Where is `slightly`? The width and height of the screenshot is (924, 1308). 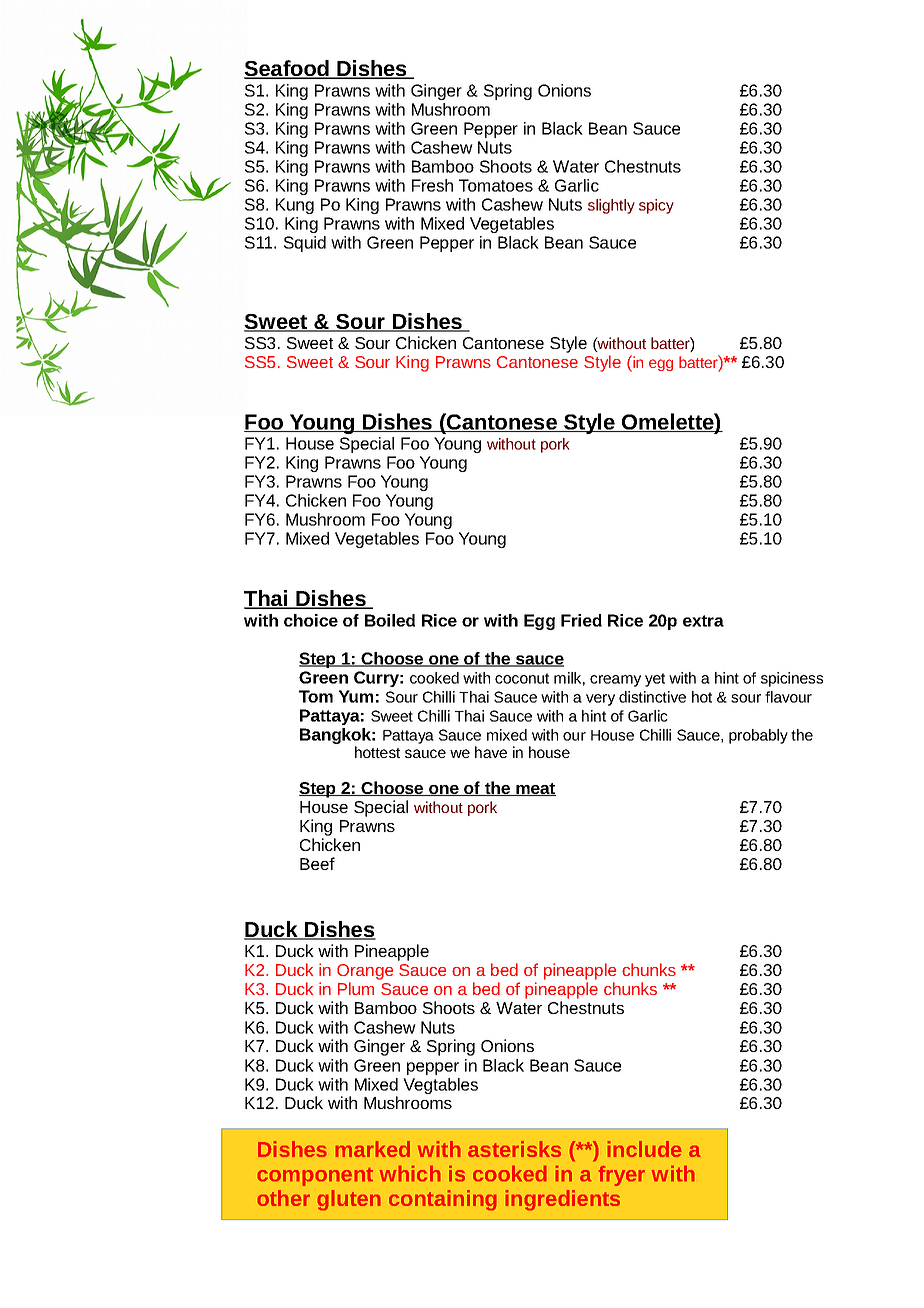 slightly is located at coordinates (611, 206).
